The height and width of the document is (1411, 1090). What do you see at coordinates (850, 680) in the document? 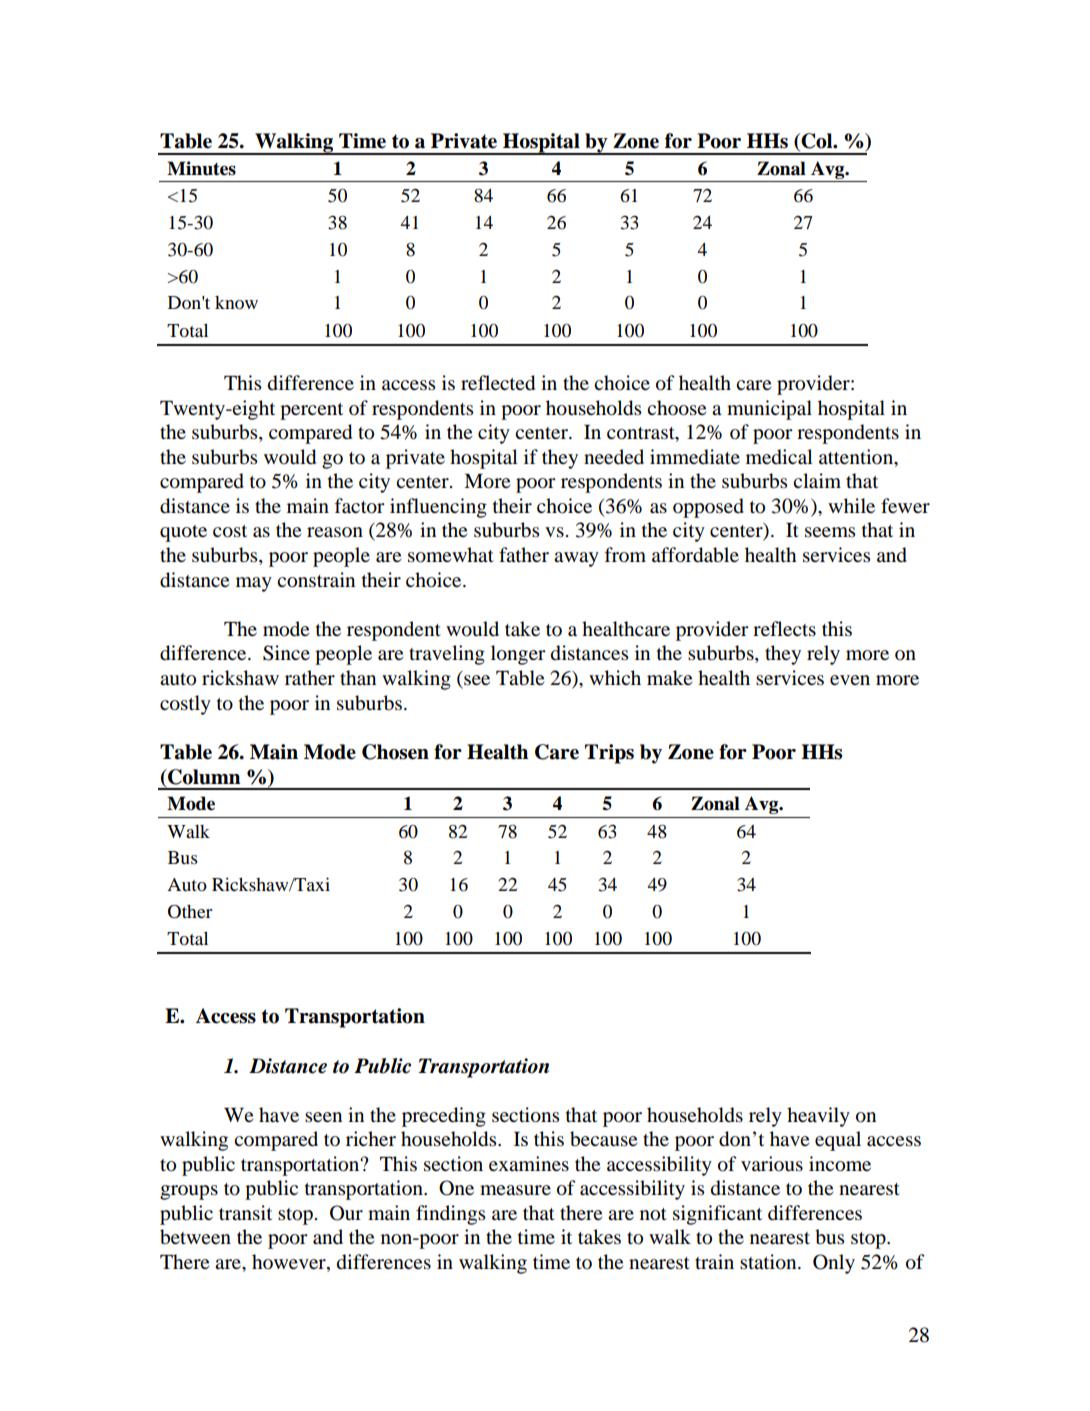
I see `even` at bounding box center [850, 680].
